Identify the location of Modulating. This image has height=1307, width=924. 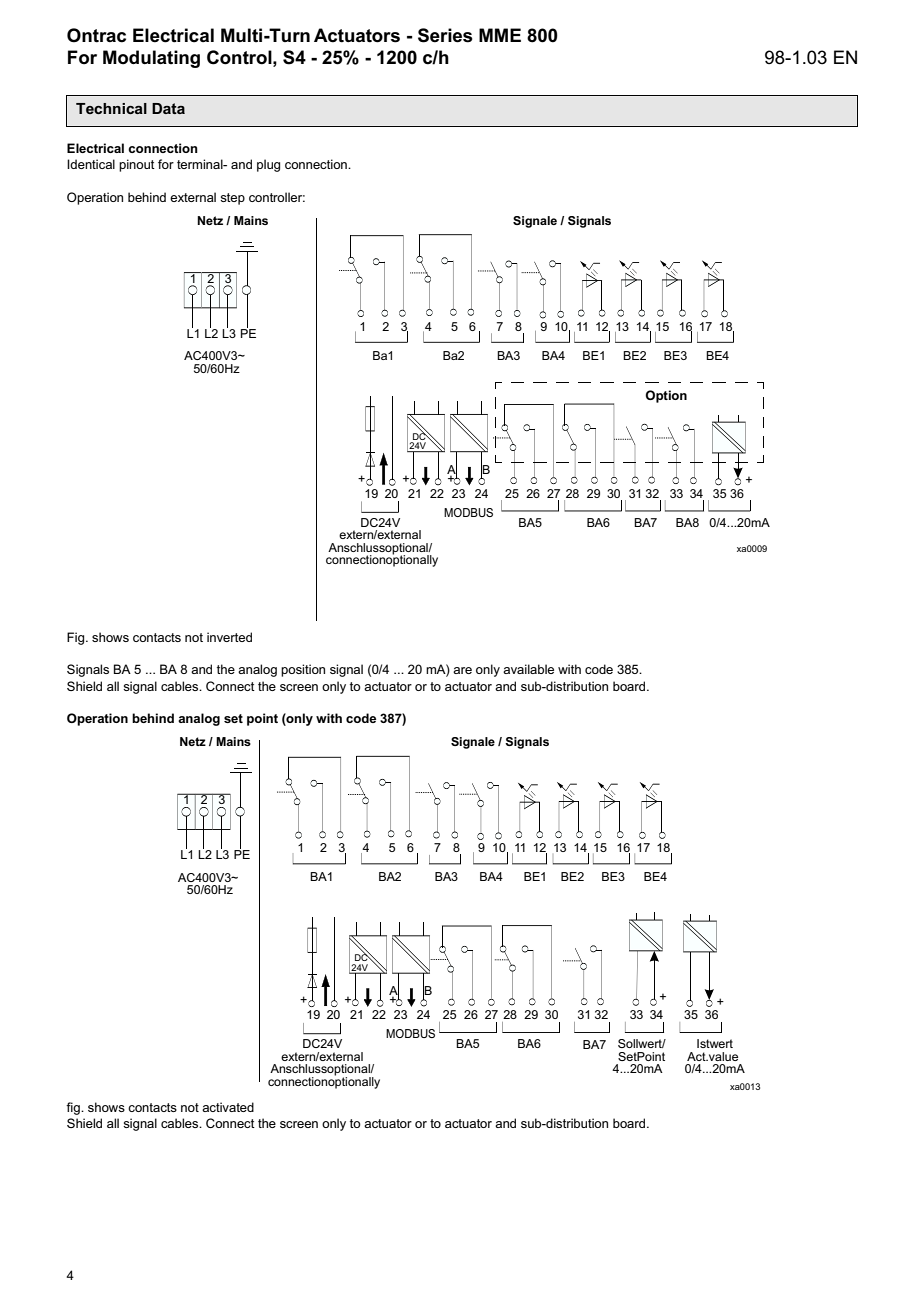
(151, 59).
